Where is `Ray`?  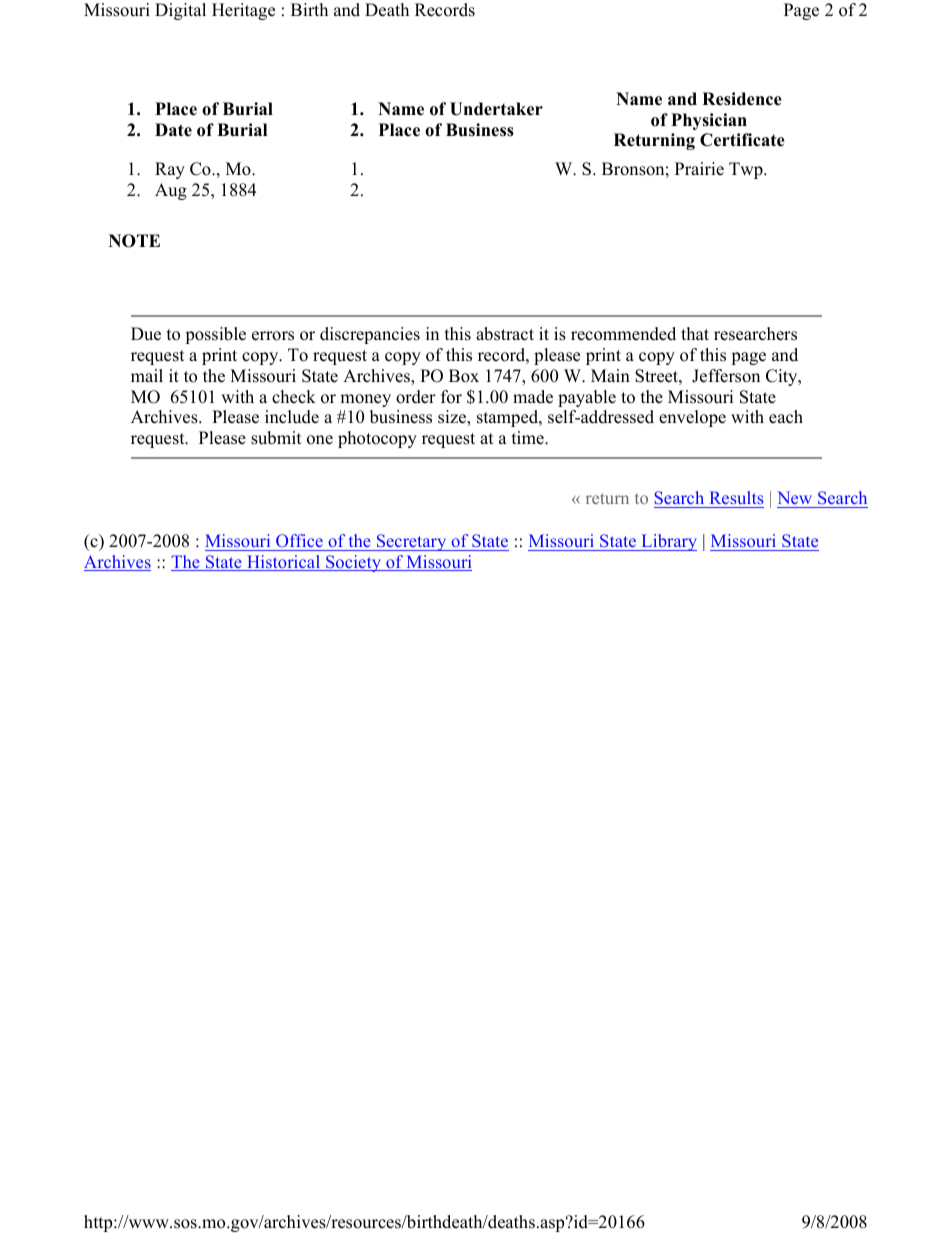
Ray is located at coordinates (170, 170).
